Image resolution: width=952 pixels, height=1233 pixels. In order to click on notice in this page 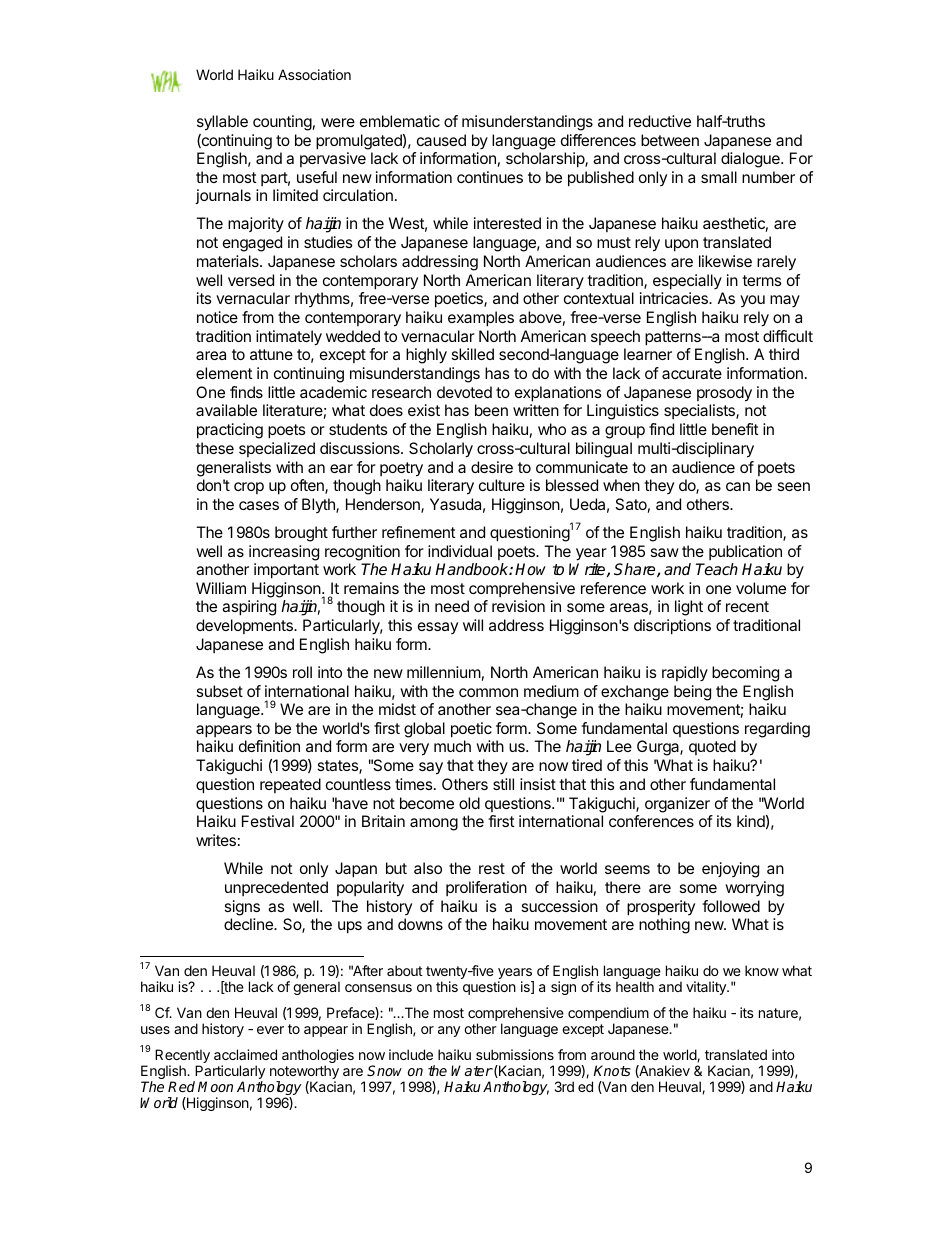, I will do `click(217, 317)`.
